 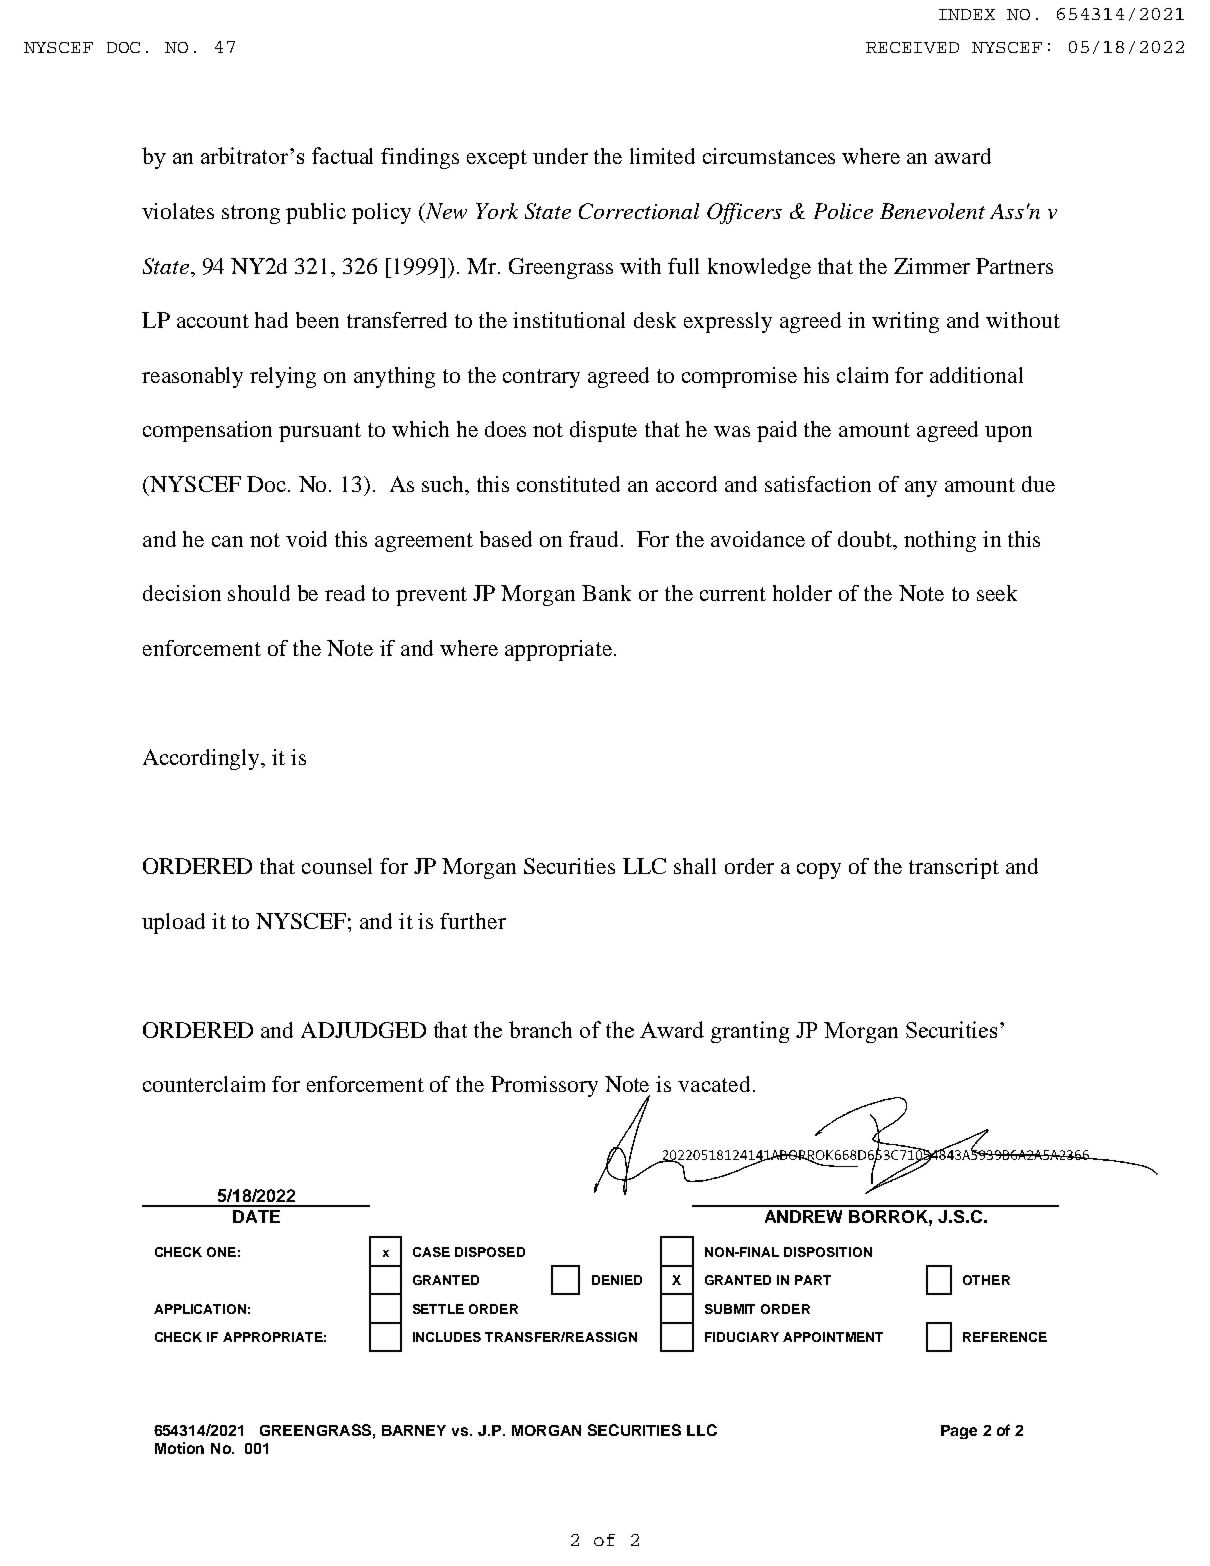 I want to click on ANDREW, so click(x=803, y=1216).
